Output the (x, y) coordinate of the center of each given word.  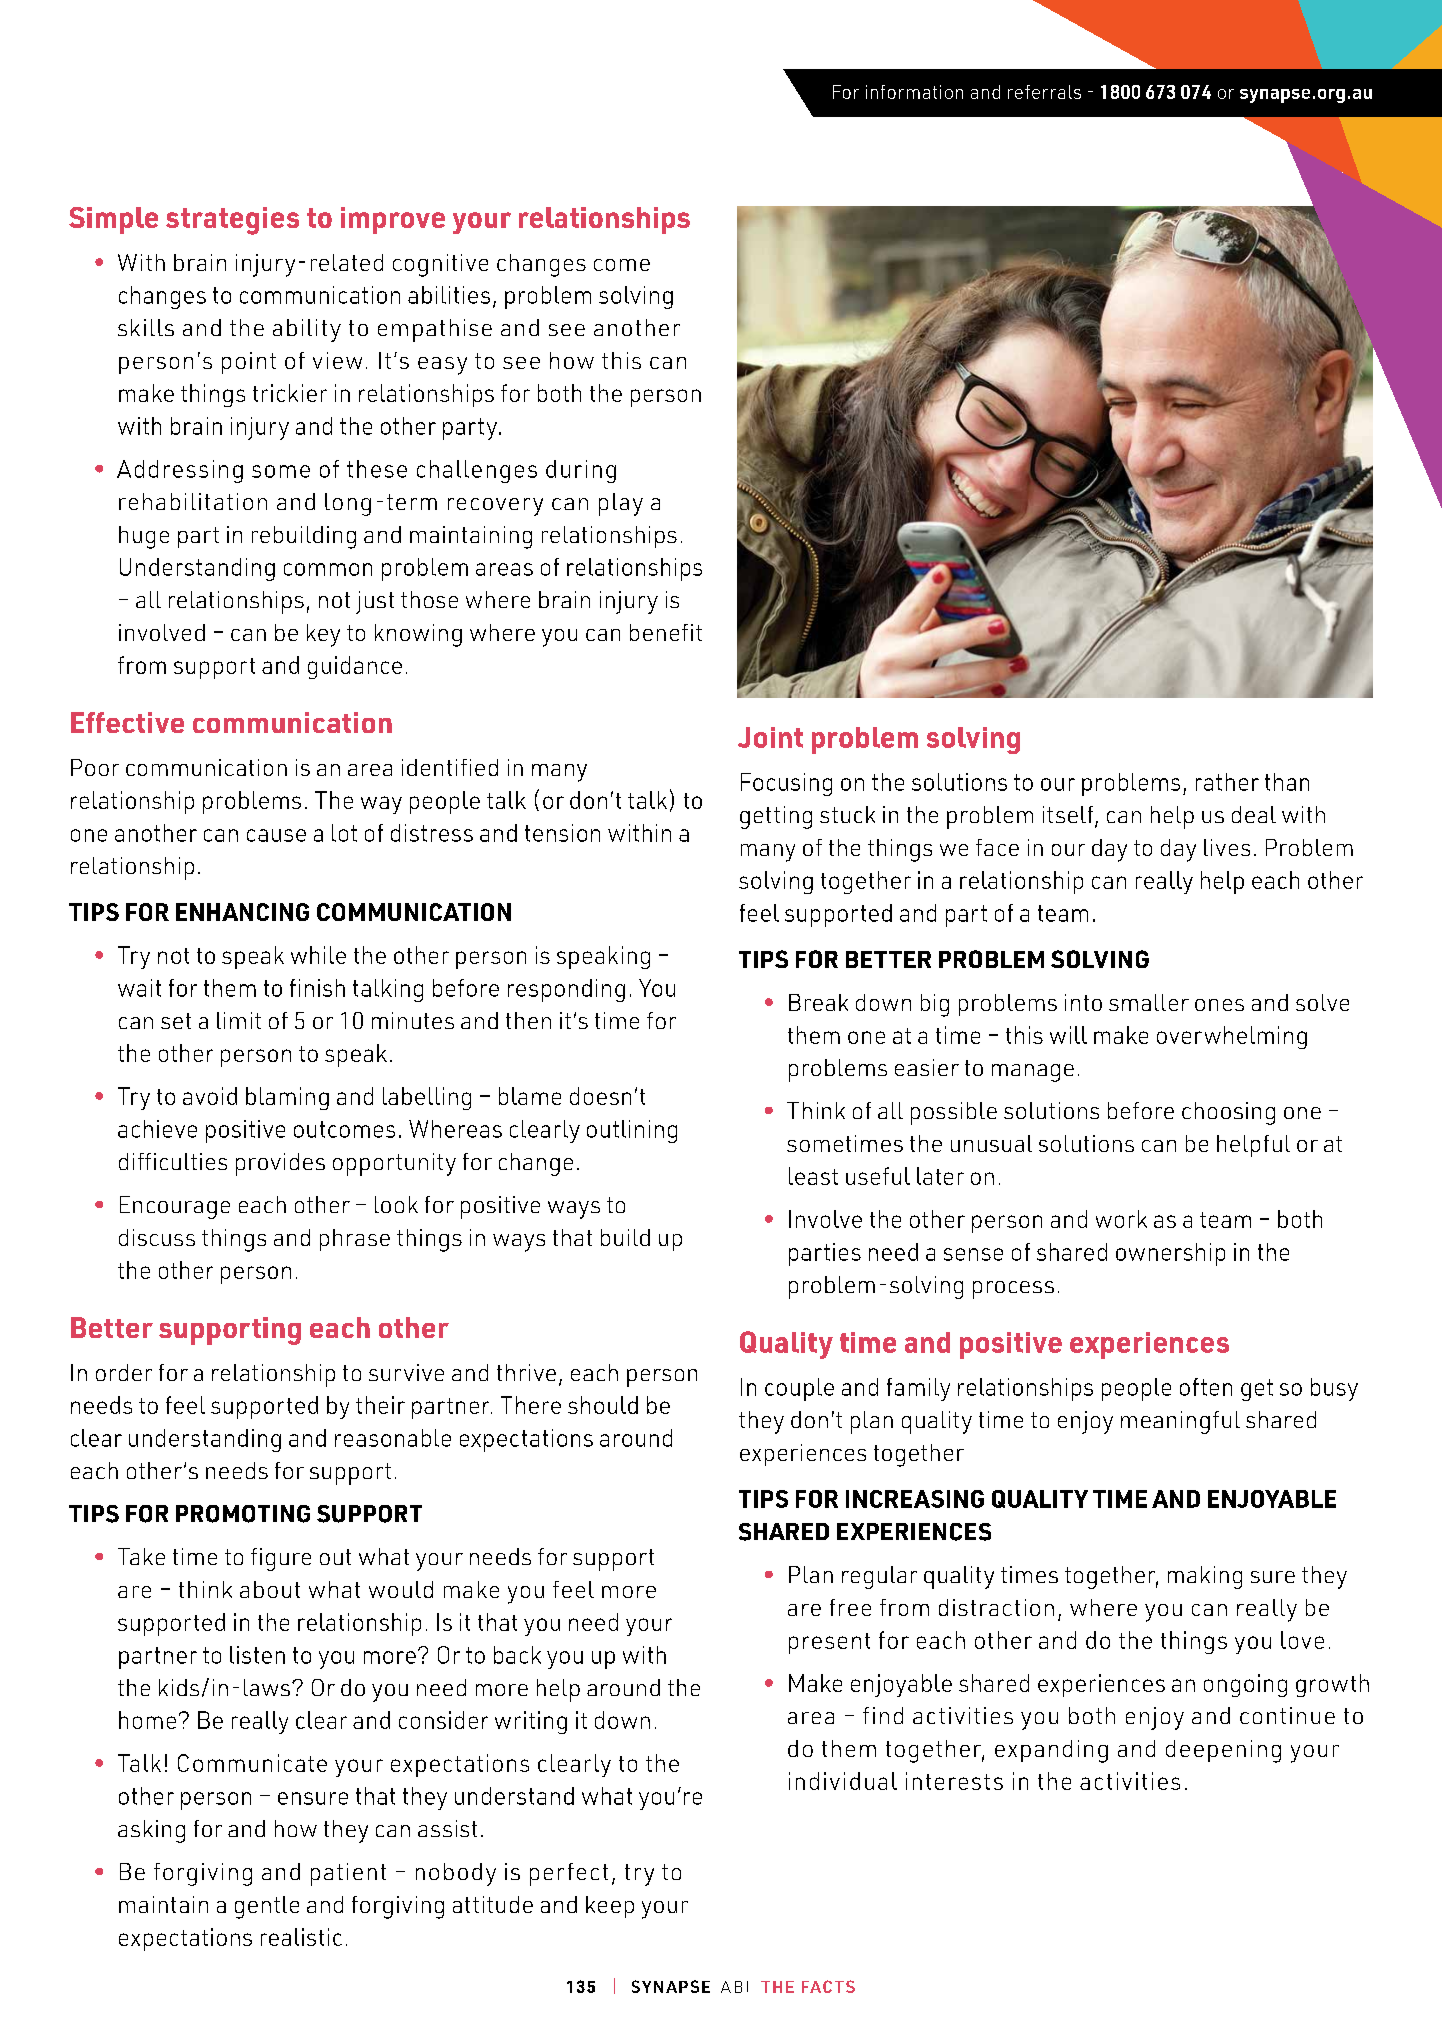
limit (239, 1020)
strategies (232, 221)
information (914, 92)
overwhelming (1232, 1037)
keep (610, 1907)
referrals (1044, 92)
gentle (267, 1907)
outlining (632, 1131)
